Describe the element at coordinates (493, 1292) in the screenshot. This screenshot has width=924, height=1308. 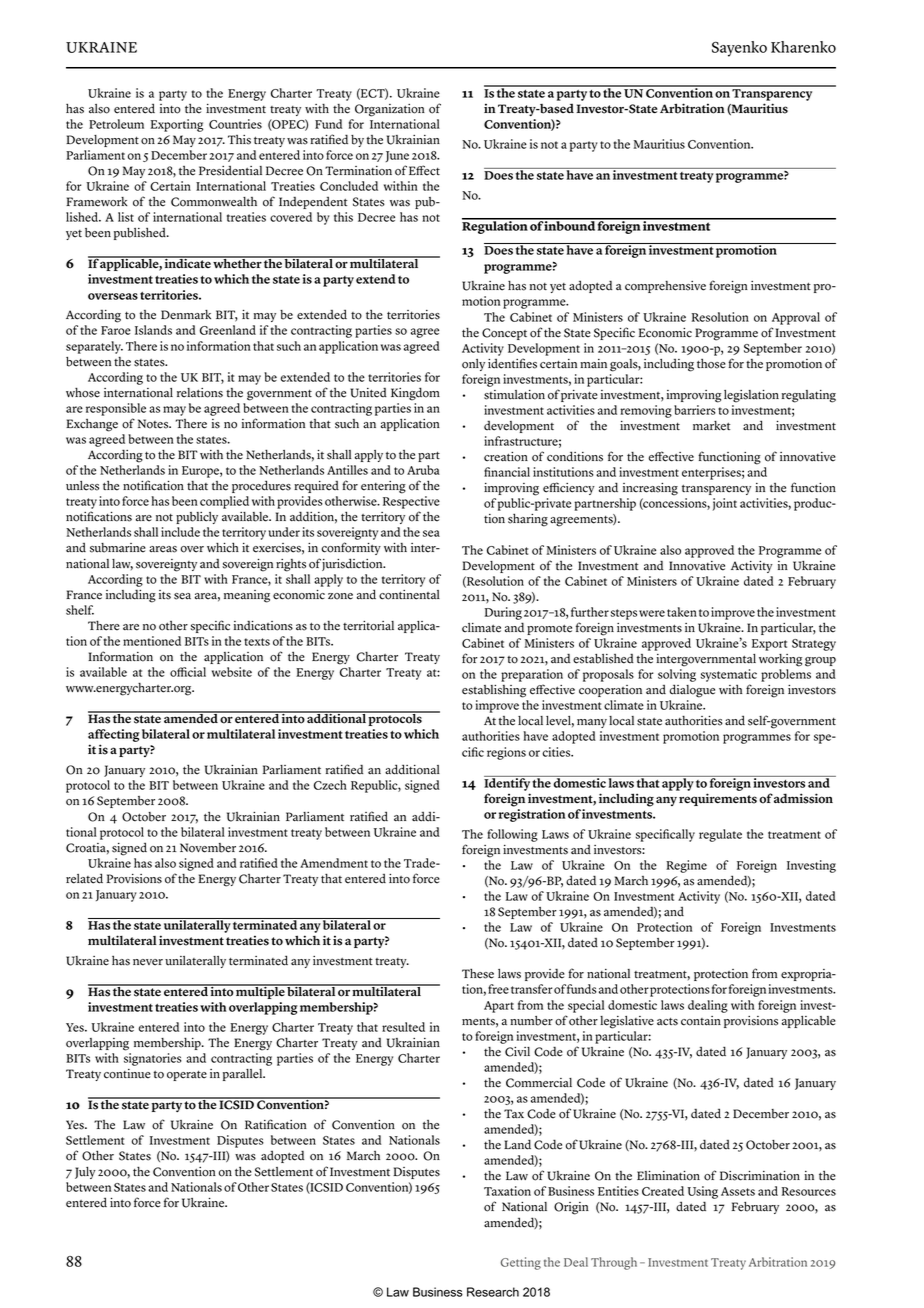
I see `Research` at that location.
